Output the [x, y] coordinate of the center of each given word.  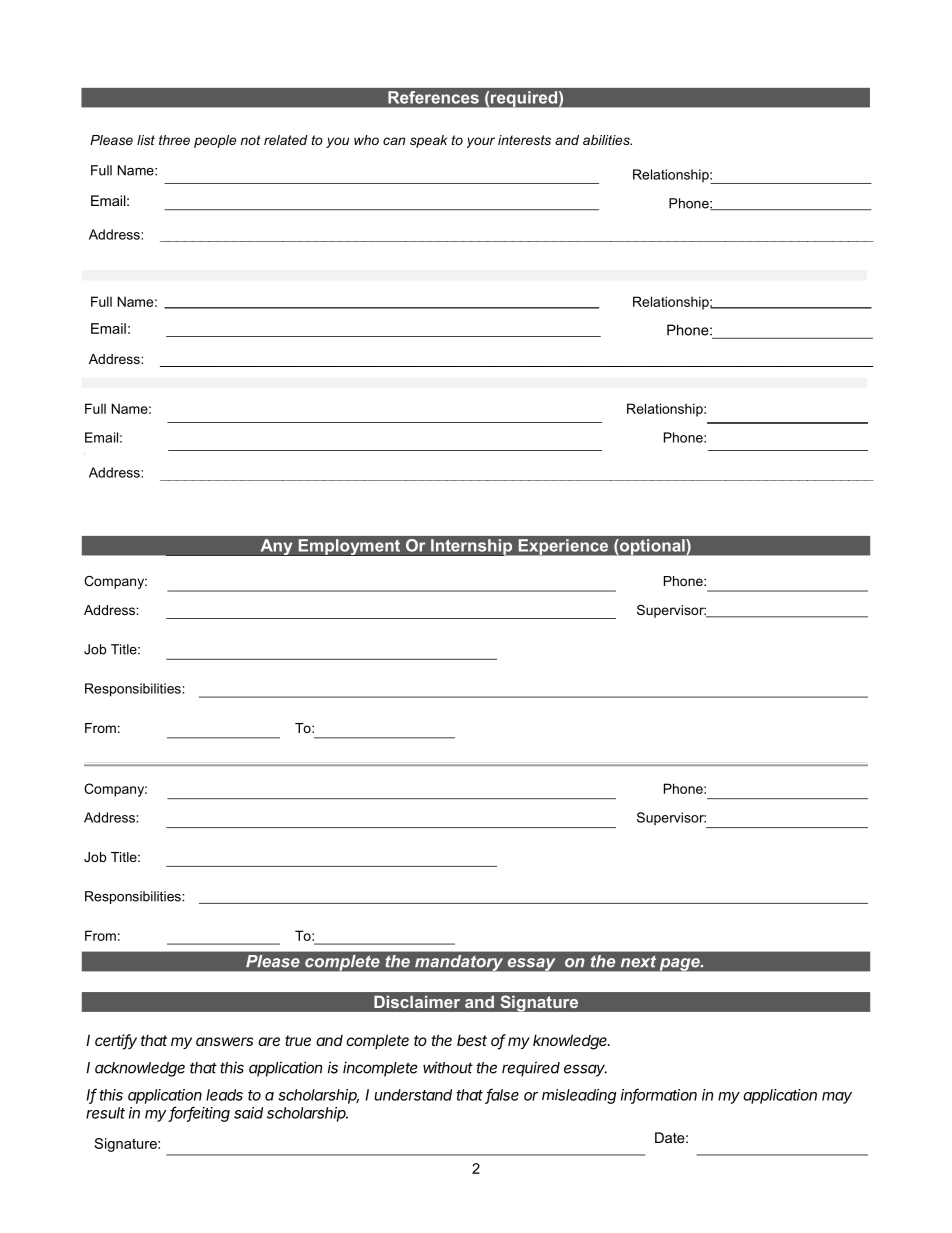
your [481, 142]
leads [224, 1095]
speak [428, 141]
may [837, 1098]
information [659, 1095]
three [174, 140]
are [269, 1041]
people [215, 141]
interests [524, 140]
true [298, 1040]
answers [224, 1041]
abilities [607, 140]
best [472, 1040]
